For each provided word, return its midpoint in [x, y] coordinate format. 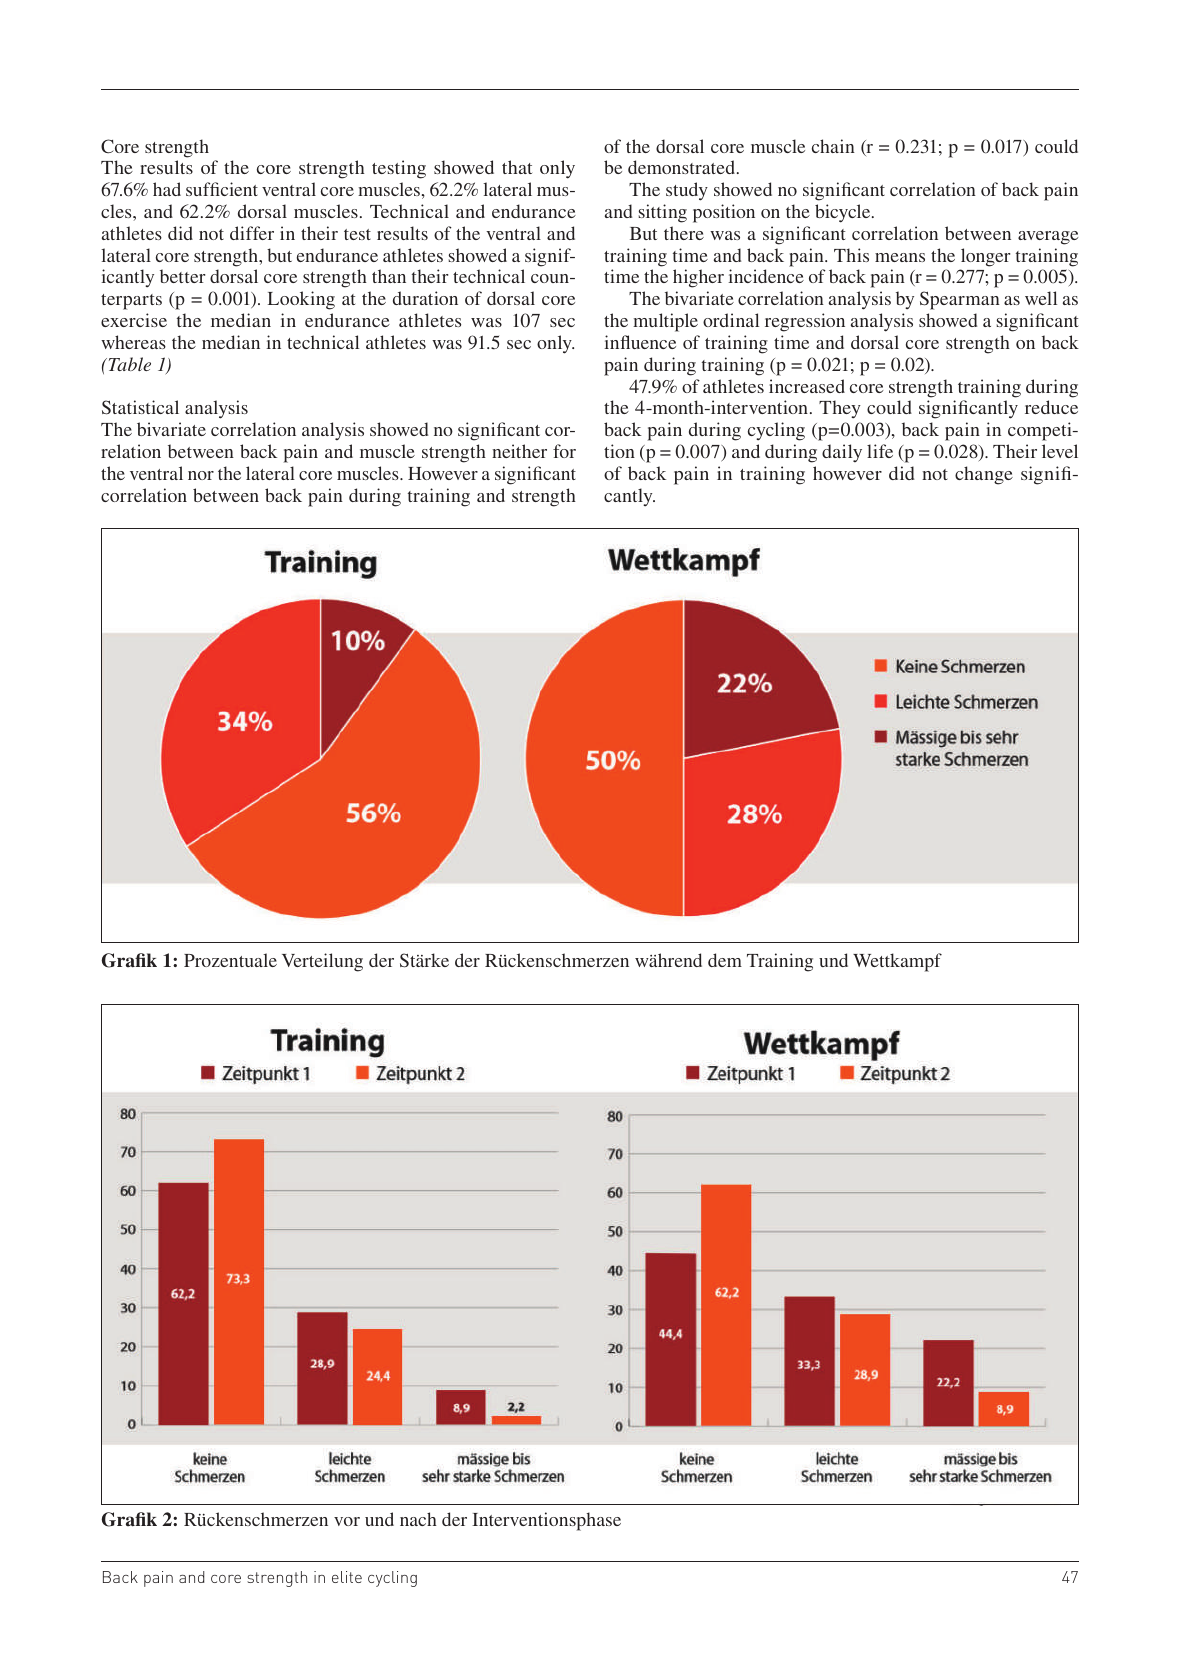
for [564, 451]
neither [519, 451]
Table [128, 364]
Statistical [140, 407]
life [880, 451]
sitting [663, 213]
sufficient [222, 189]
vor [347, 1521]
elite [347, 1577]
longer [985, 257]
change [984, 475]
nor [201, 475]
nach [418, 1519]
